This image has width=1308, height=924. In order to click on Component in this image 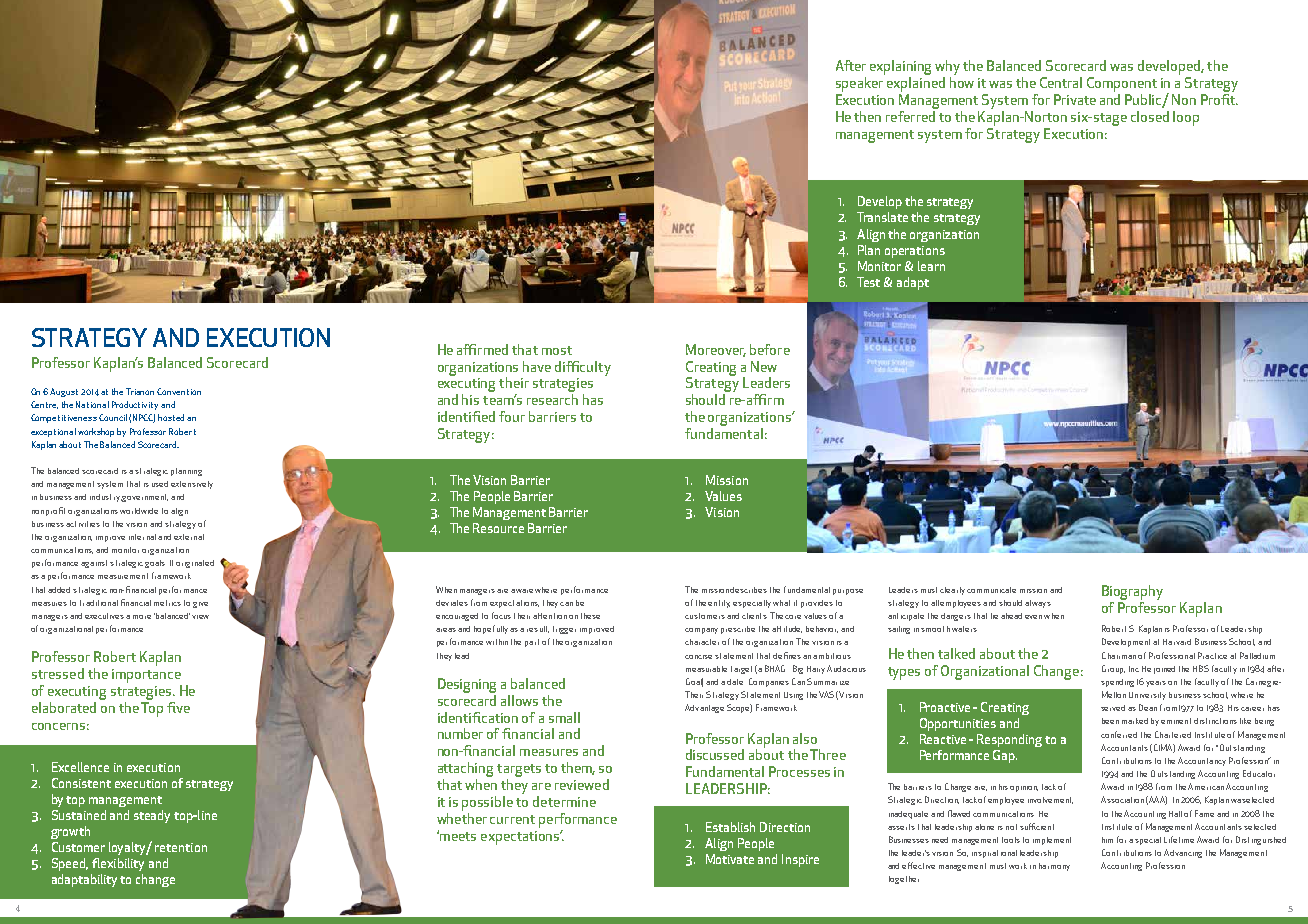, I will do `click(1122, 84)`.
